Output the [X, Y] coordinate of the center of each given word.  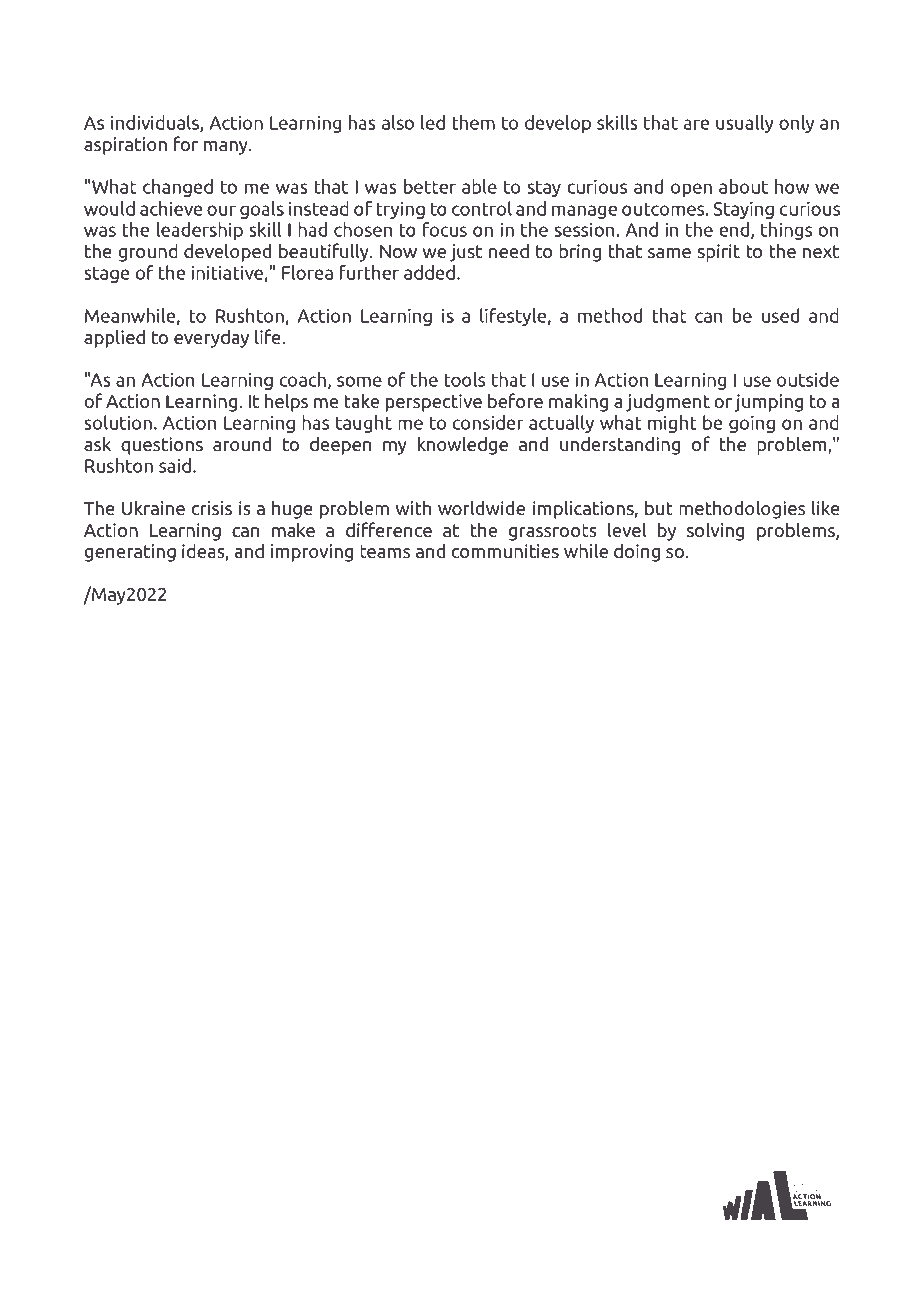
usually [745, 124]
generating [130, 553]
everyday [211, 338]
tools [464, 379]
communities [505, 551]
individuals [156, 123]
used [780, 315]
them [473, 122]
